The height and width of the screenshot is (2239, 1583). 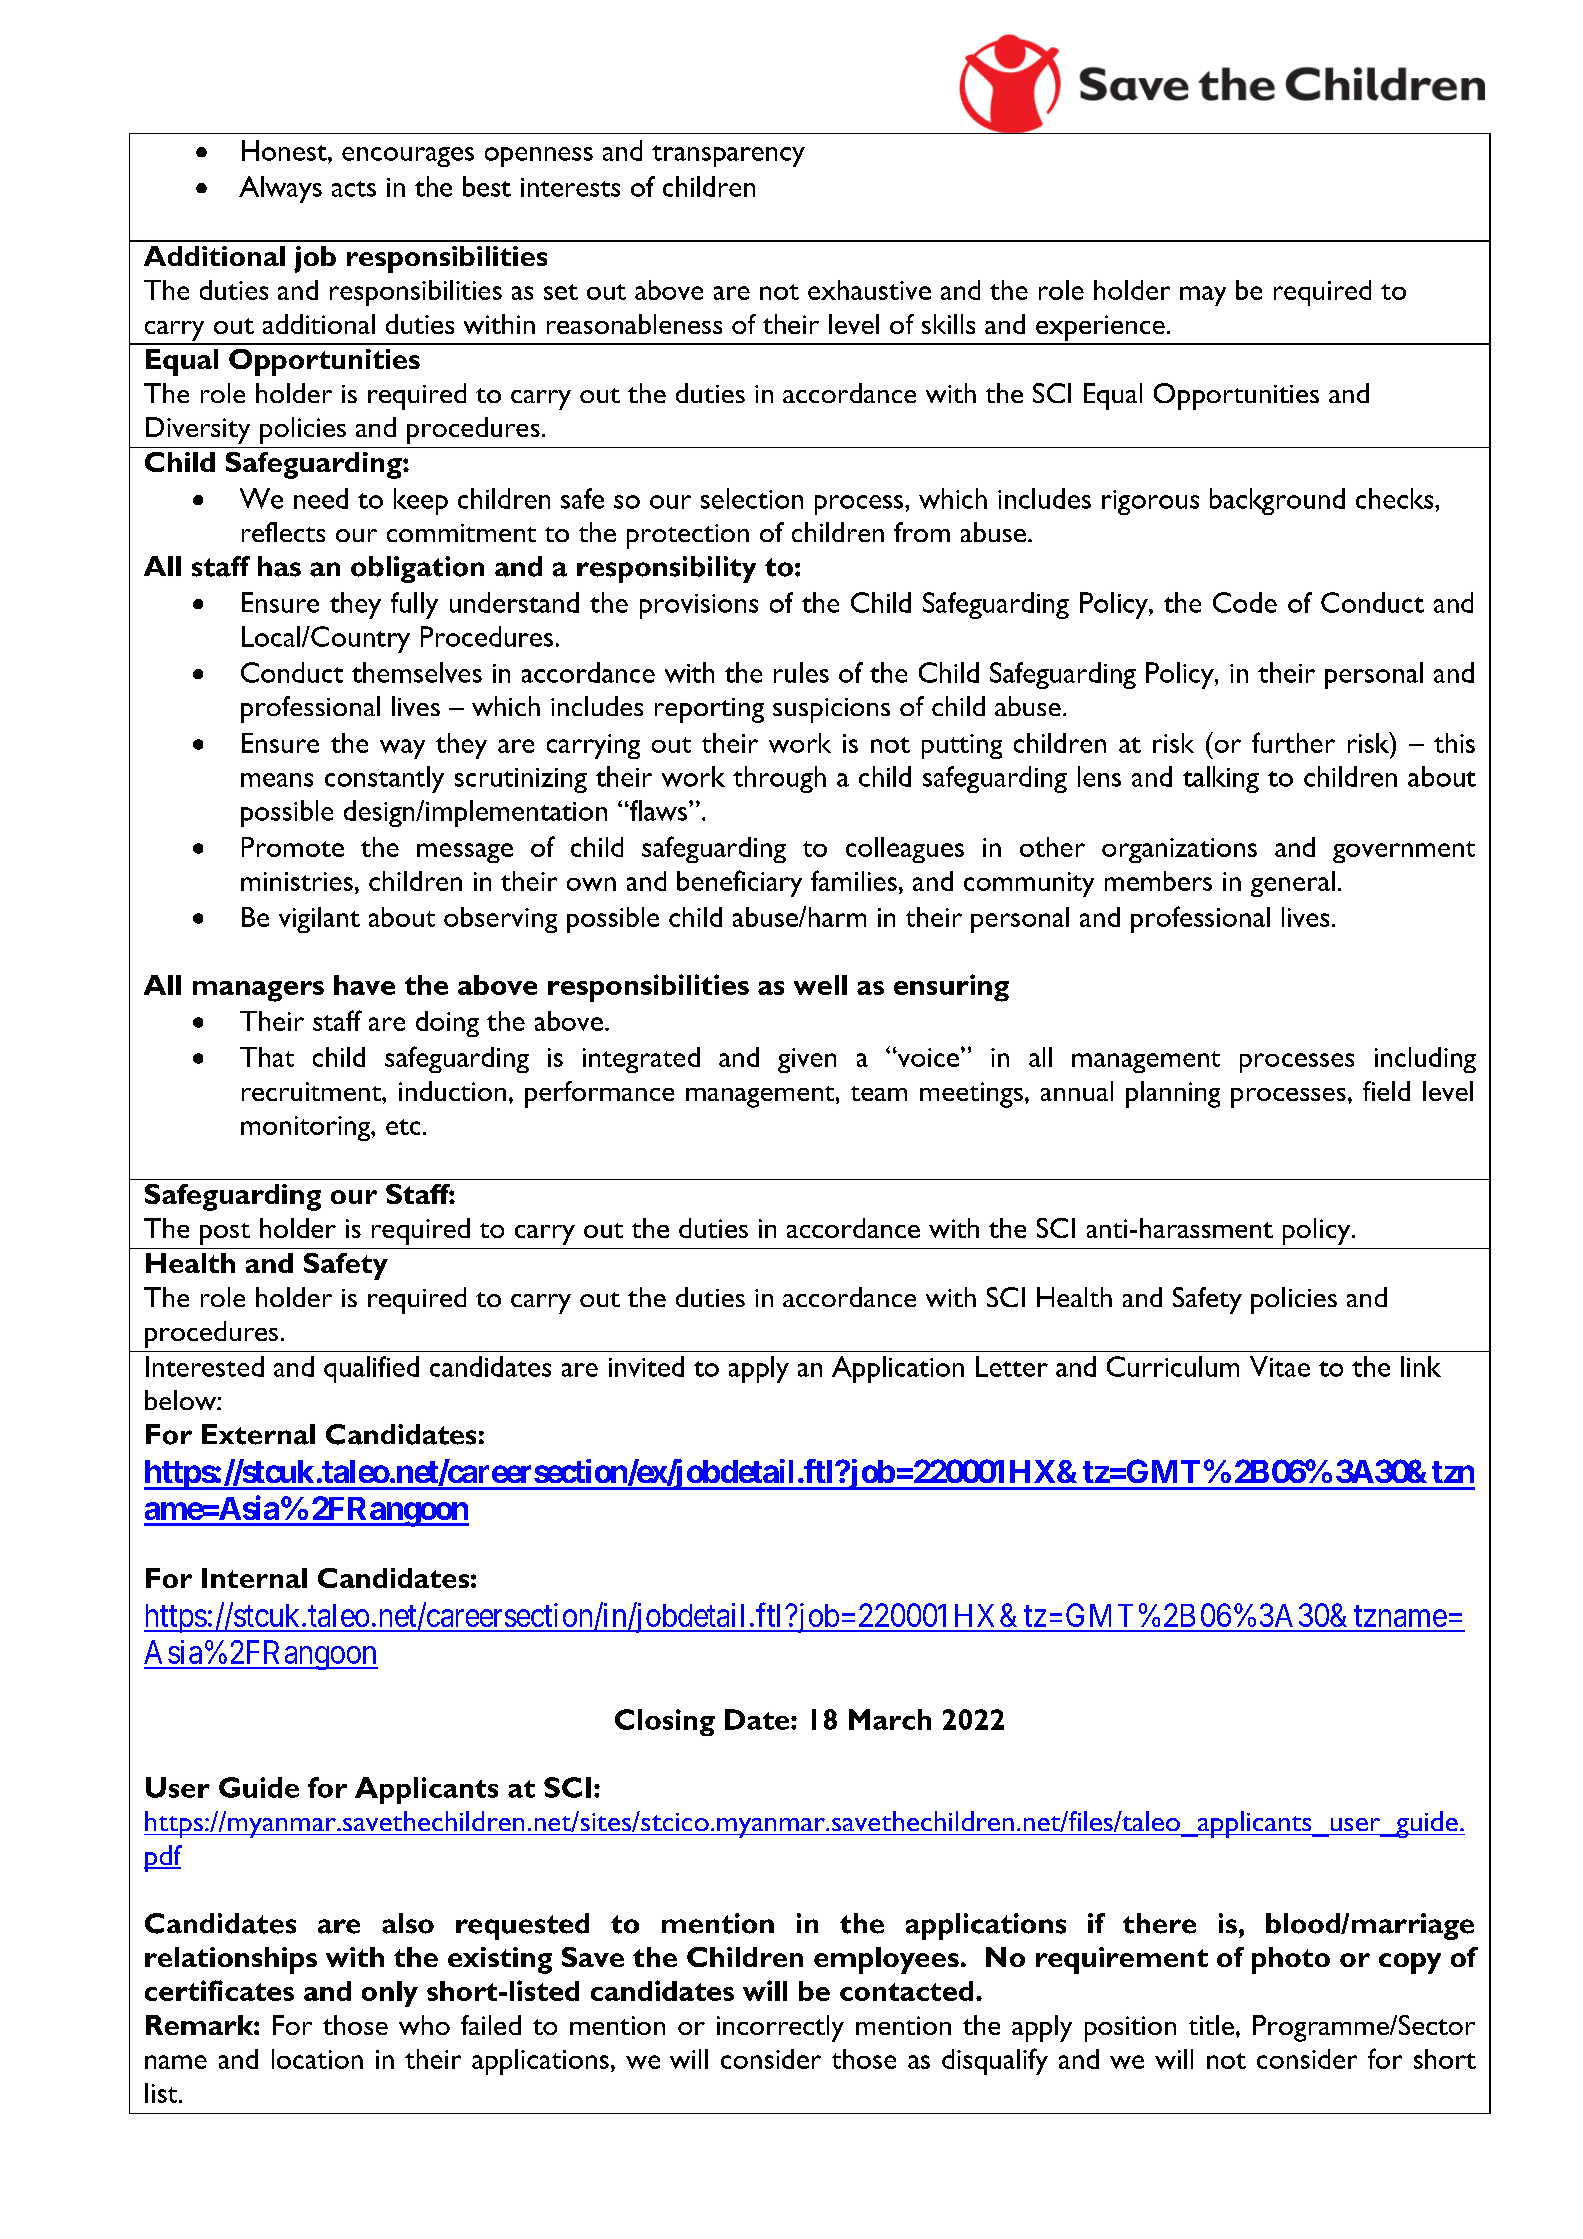 I want to click on only, so click(x=390, y=1994).
